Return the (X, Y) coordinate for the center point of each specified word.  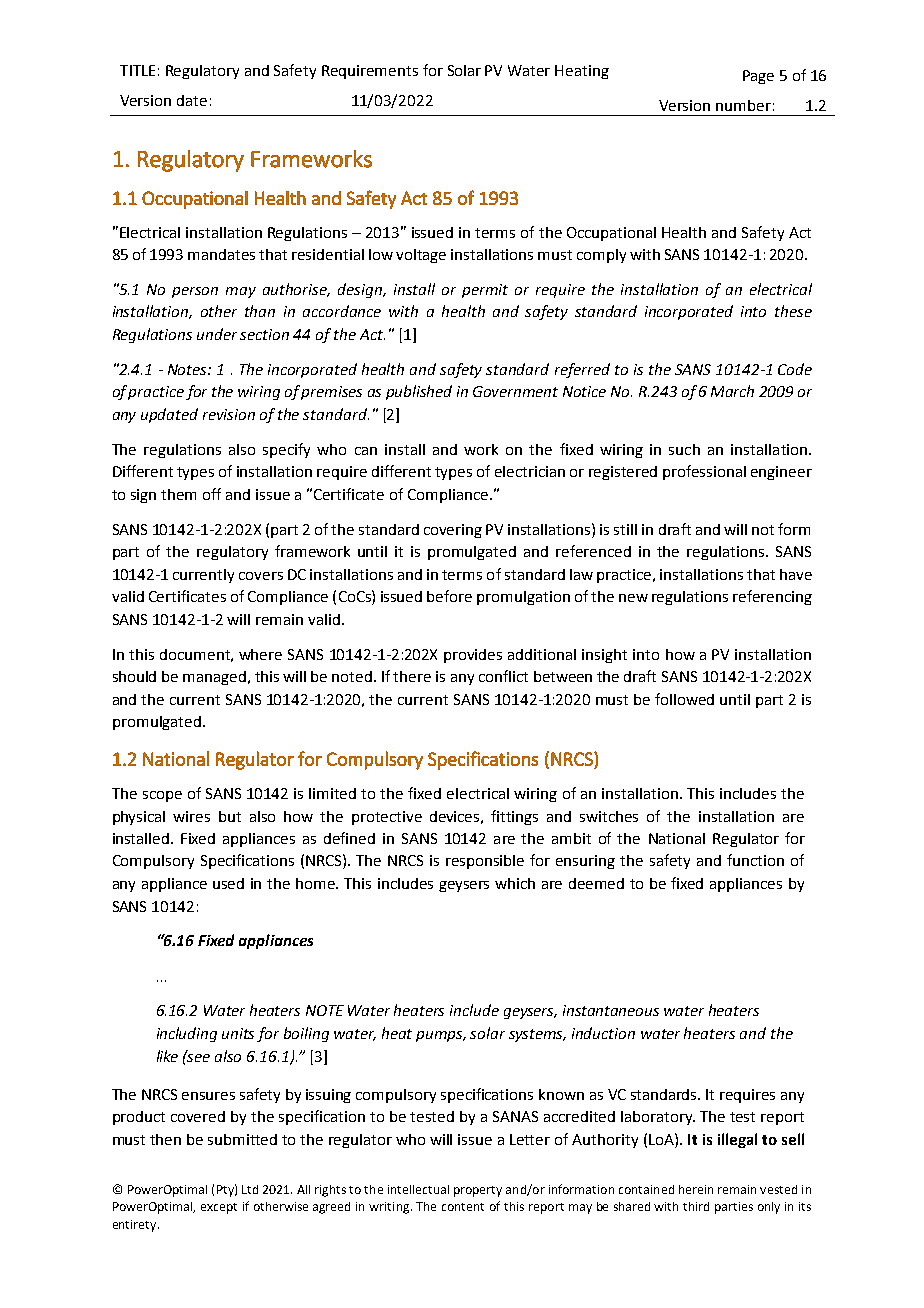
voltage (421, 256)
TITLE (137, 70)
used (228, 883)
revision (229, 414)
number (743, 105)
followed (684, 699)
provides (473, 656)
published (419, 392)
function (755, 860)
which (515, 883)
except (219, 1208)
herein (696, 1189)
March (732, 391)
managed (216, 678)
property (478, 1191)
